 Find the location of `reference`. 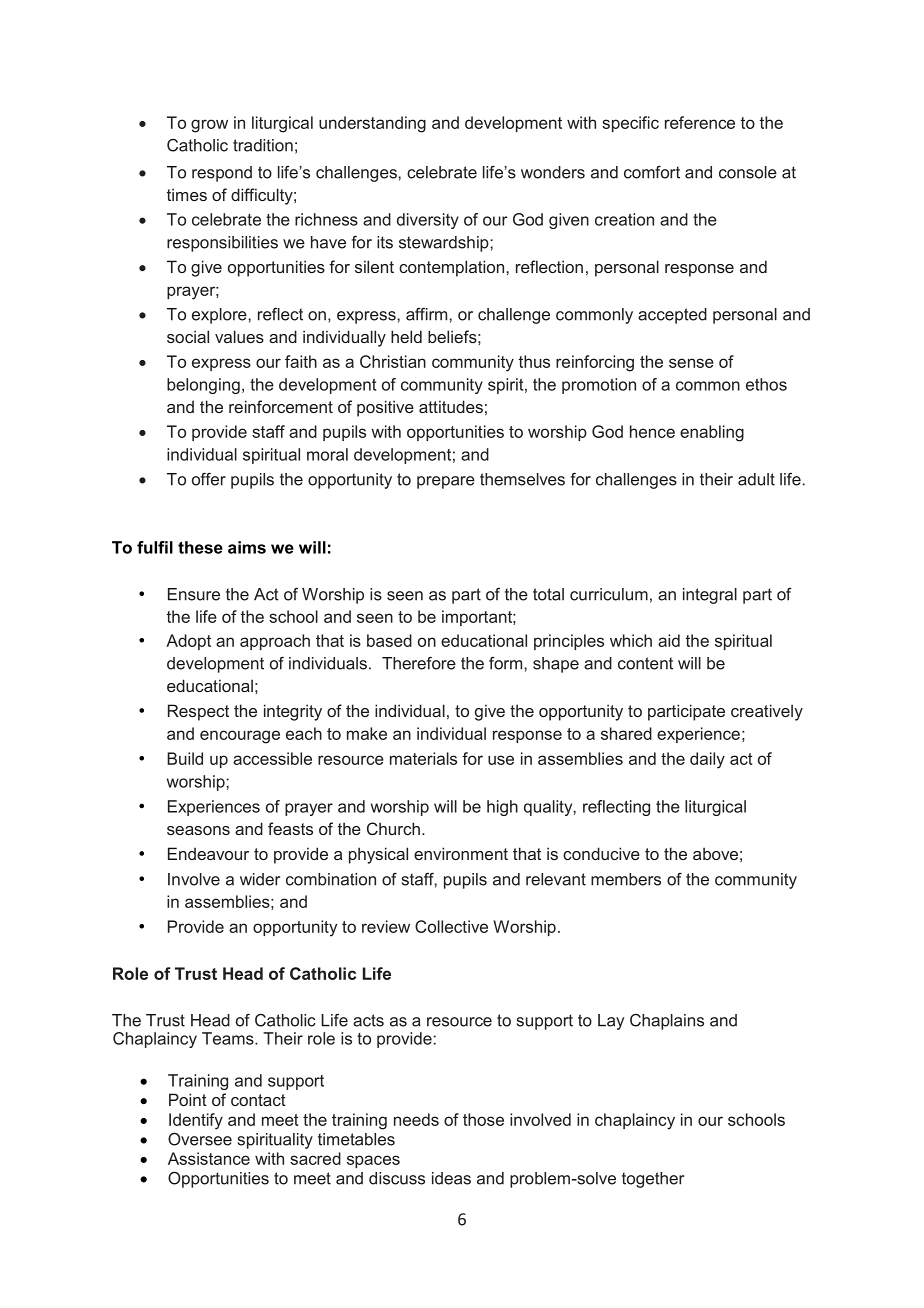

reference is located at coordinates (700, 122).
